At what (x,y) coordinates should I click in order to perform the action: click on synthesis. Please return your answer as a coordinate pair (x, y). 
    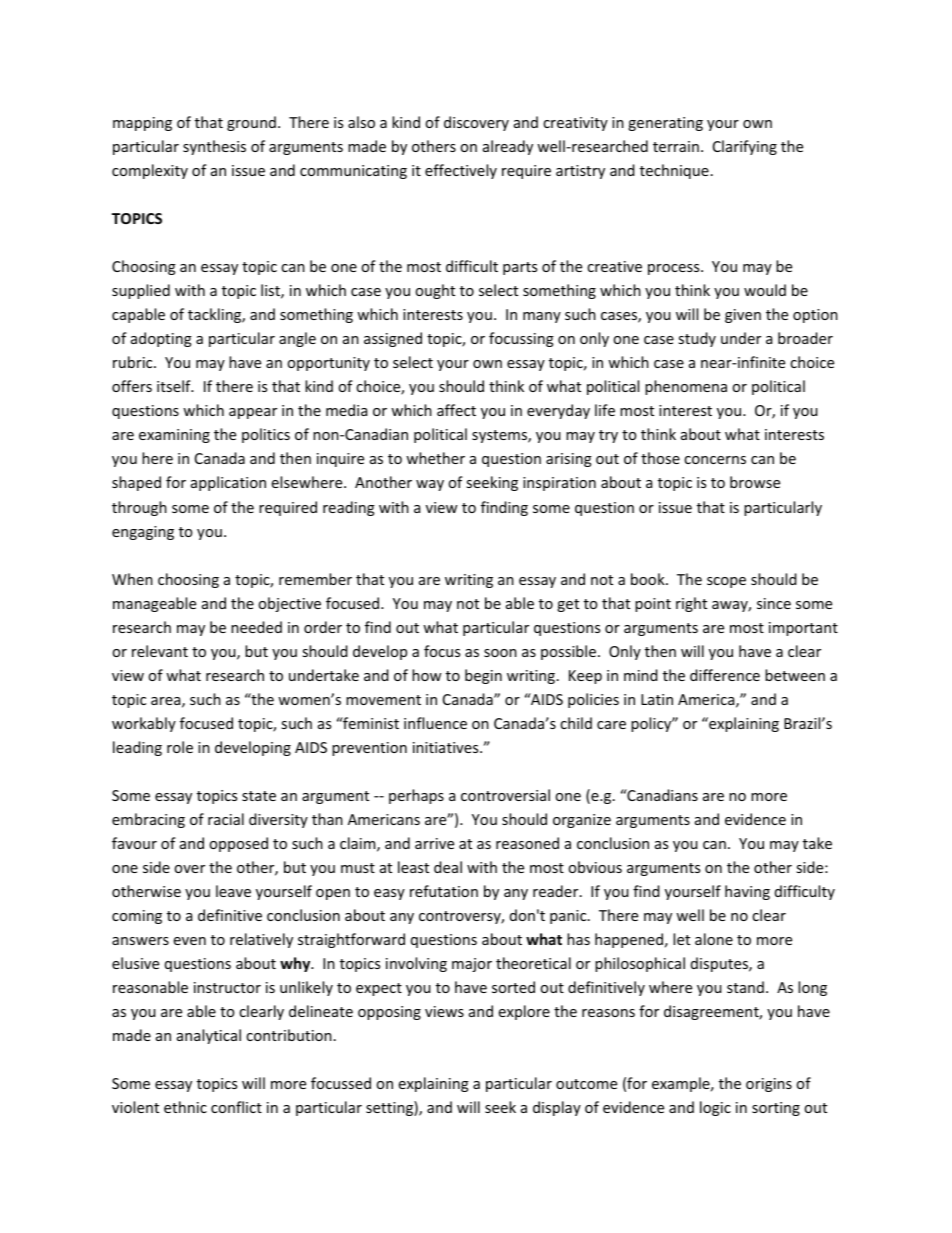
    Looking at the image, I should click on (214, 147).
